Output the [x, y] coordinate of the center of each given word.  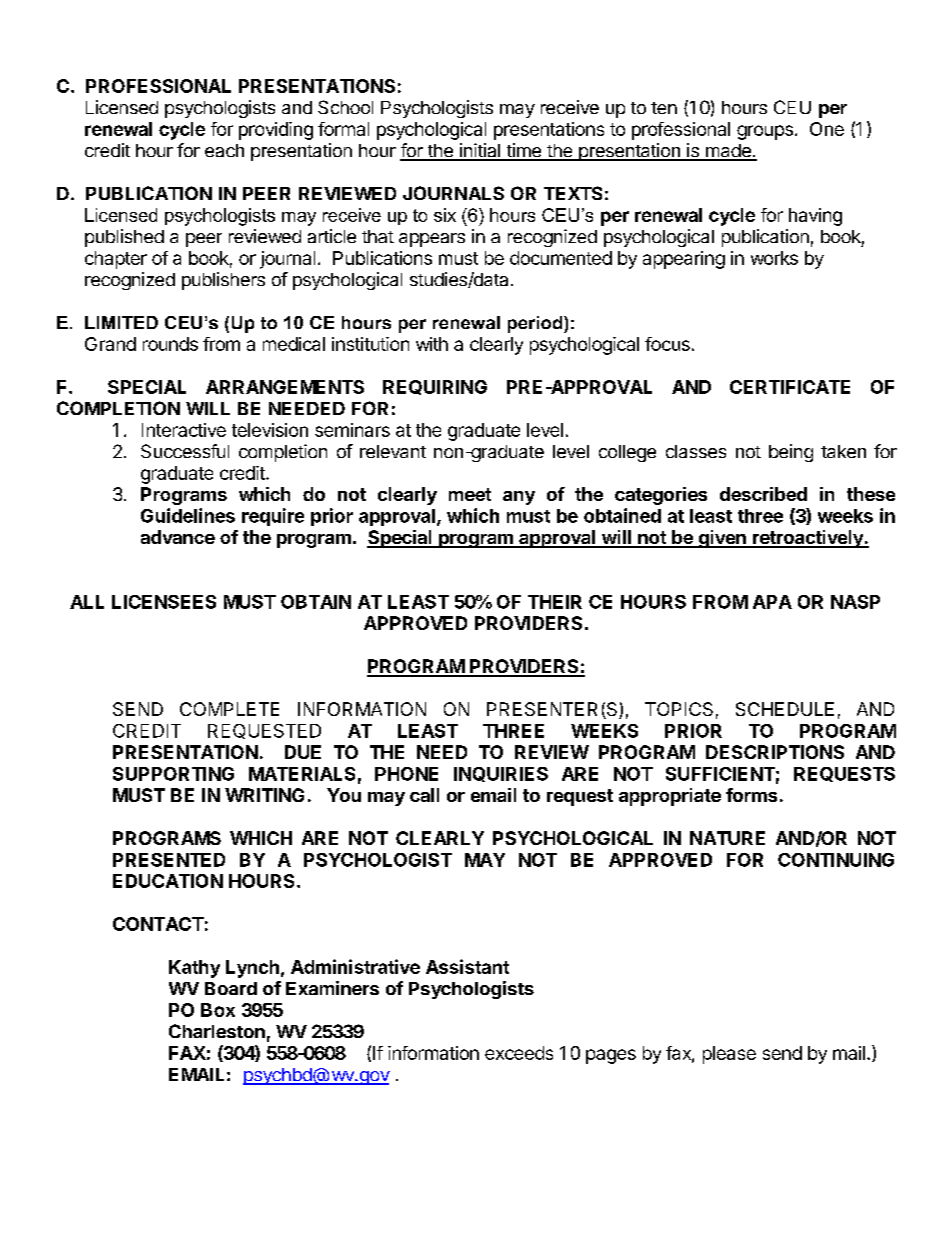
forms [751, 795]
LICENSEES [164, 602]
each [224, 150]
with [432, 344]
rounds [170, 344]
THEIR [555, 602]
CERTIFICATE [790, 387]
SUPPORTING [173, 774]
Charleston [217, 1031]
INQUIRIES [501, 774]
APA [772, 602]
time [523, 151]
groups [765, 132]
